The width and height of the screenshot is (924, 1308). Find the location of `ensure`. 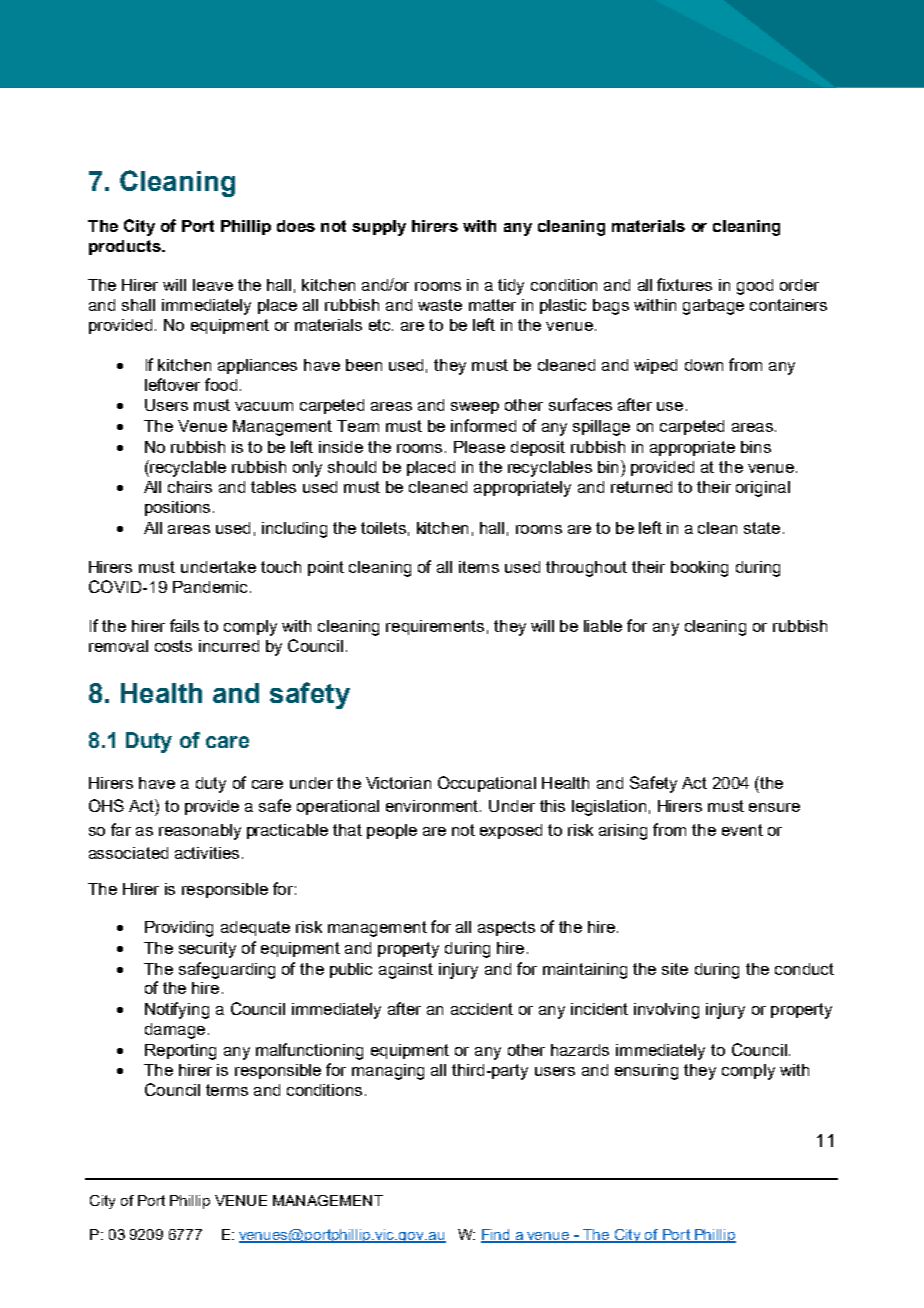

ensure is located at coordinates (774, 807).
